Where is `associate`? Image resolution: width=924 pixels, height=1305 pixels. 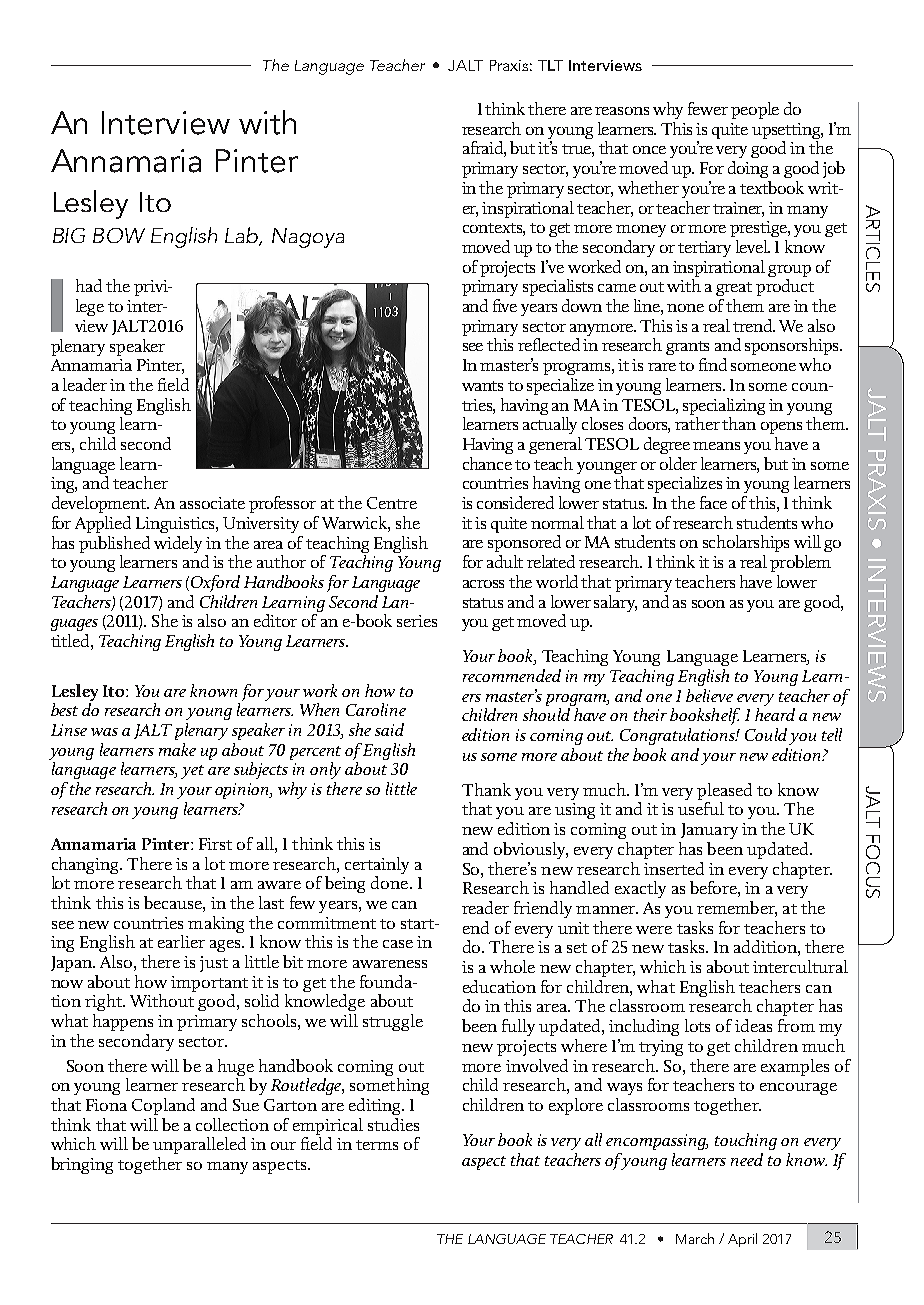 associate is located at coordinates (212, 503).
